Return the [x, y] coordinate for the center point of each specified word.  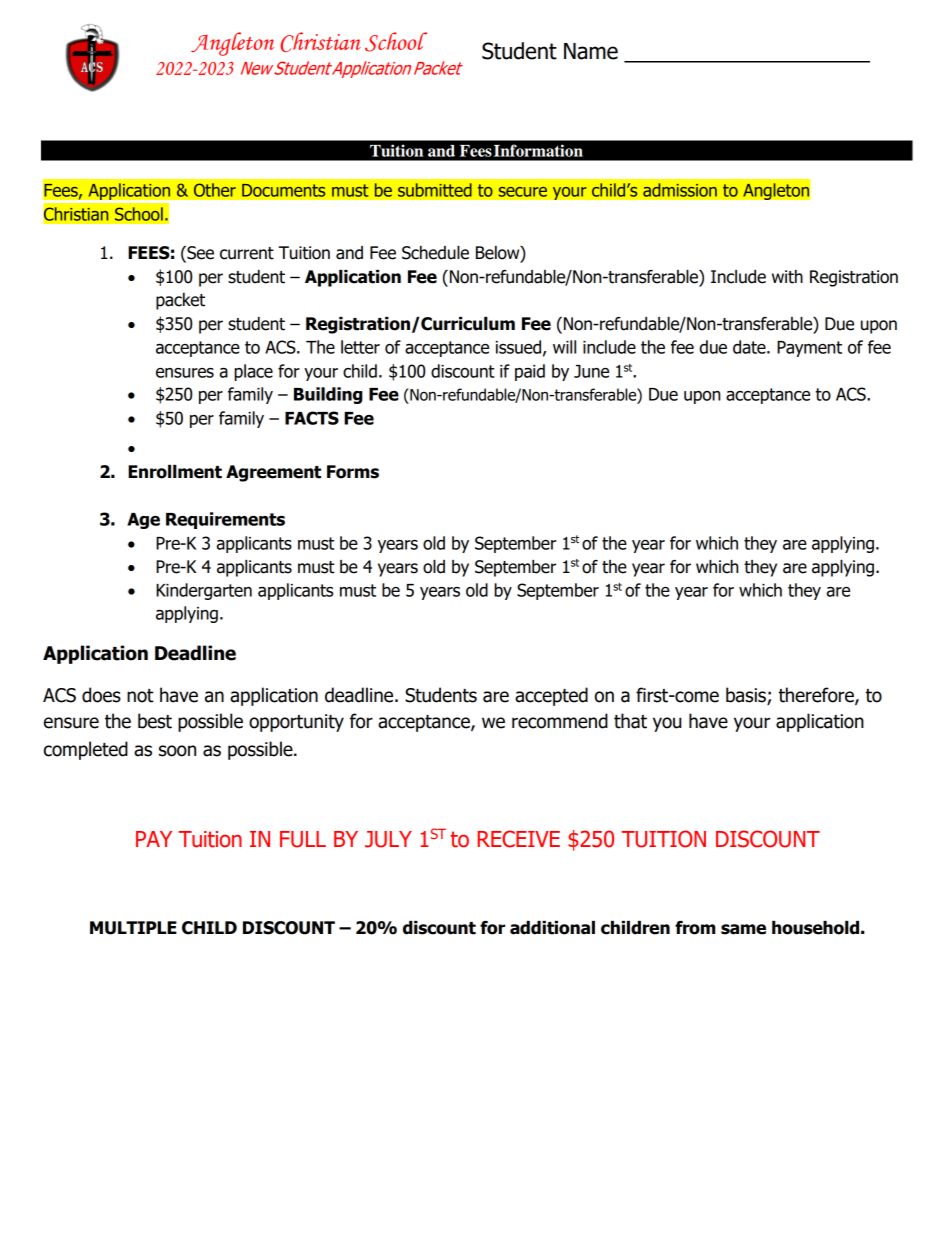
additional [552, 928]
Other [215, 190]
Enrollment [175, 472]
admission [680, 190]
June [591, 371]
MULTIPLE [133, 928]
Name [591, 51]
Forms [353, 472]
